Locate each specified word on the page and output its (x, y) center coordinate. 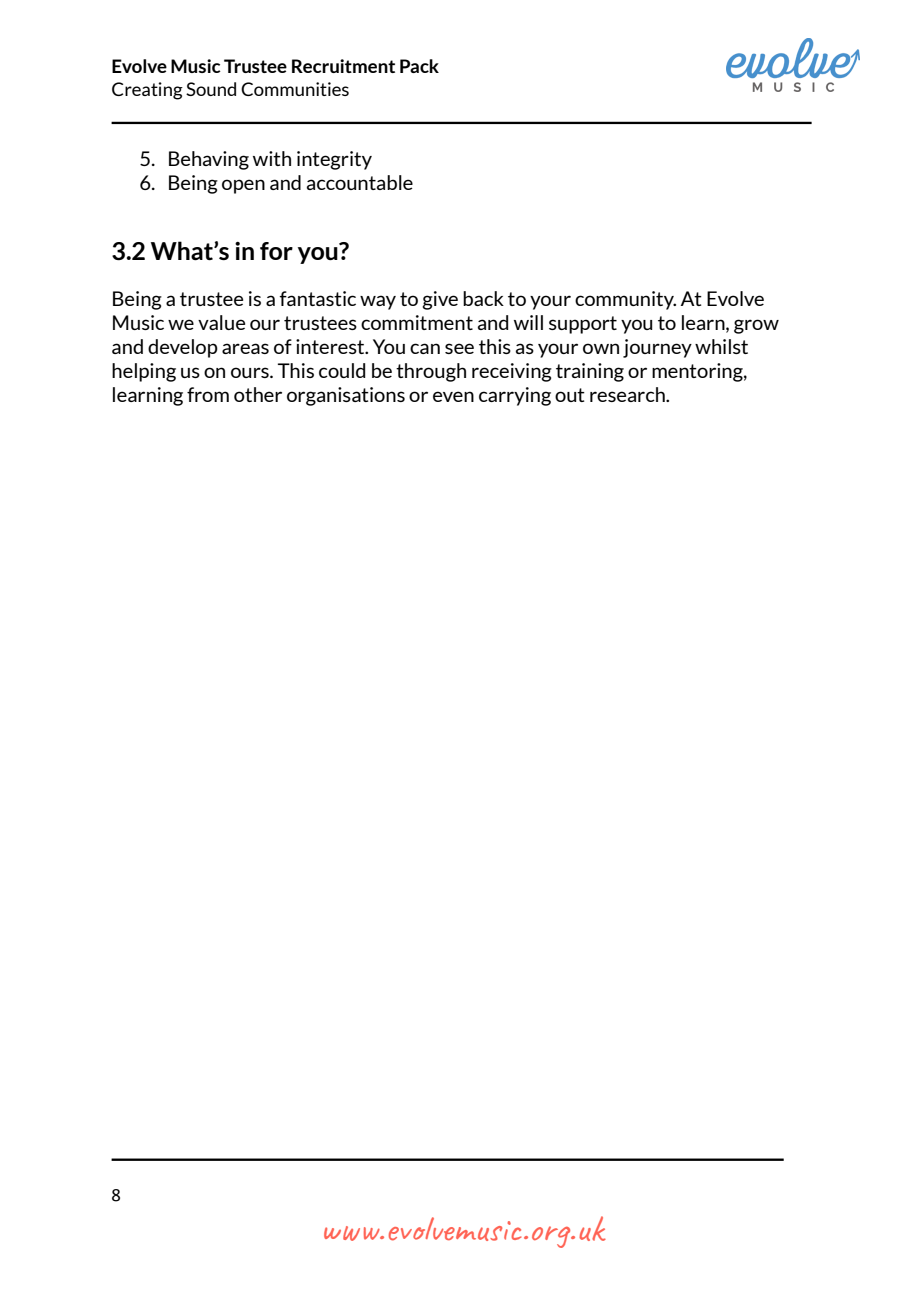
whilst (721, 346)
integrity (334, 160)
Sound (211, 89)
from (208, 394)
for (276, 251)
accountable (360, 182)
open (243, 186)
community (625, 300)
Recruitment (343, 66)
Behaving (209, 160)
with (272, 158)
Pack (419, 66)
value (221, 322)
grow (756, 326)
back (483, 298)
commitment (417, 322)
